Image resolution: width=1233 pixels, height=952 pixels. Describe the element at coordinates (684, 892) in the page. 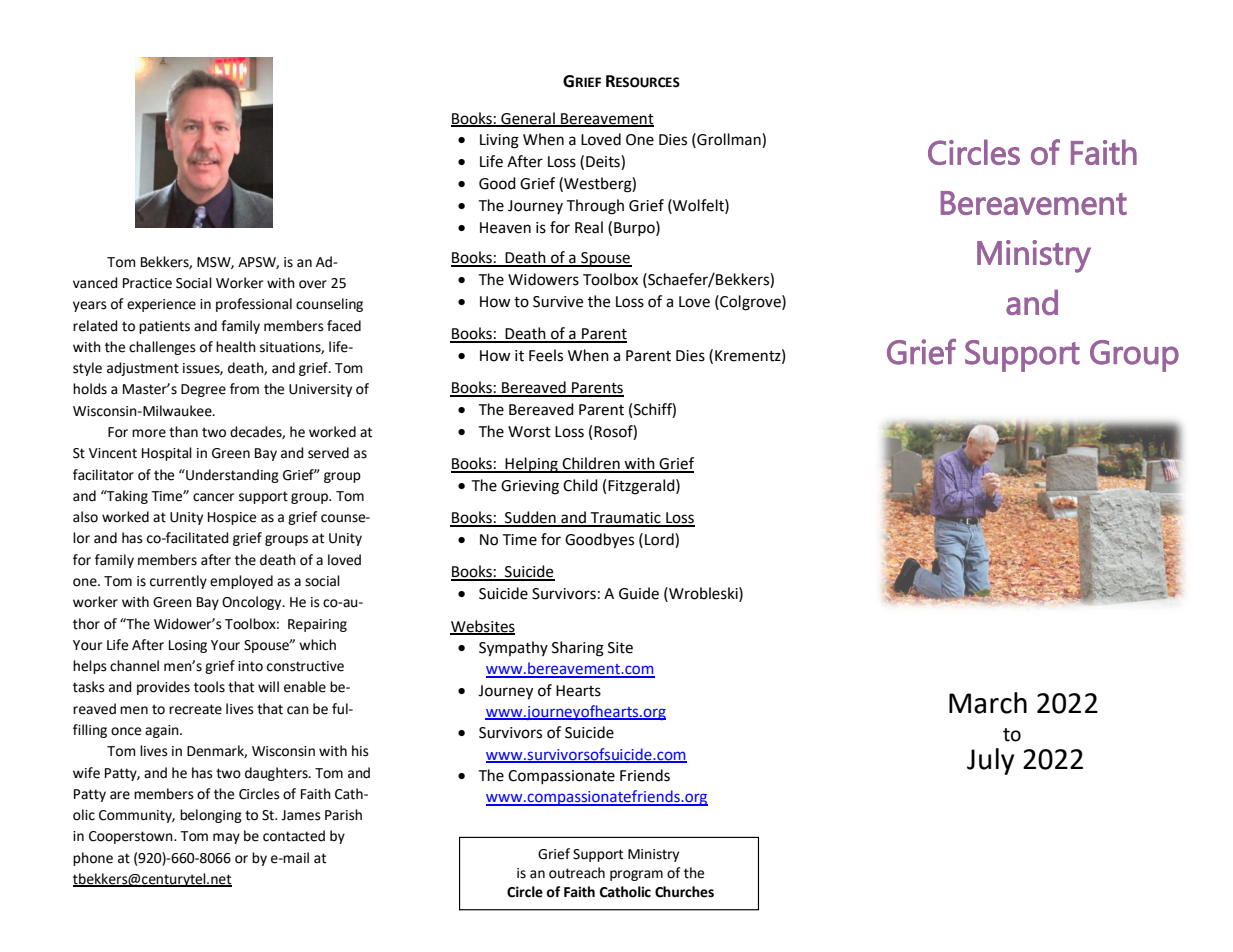

I see `Churches` at that location.
